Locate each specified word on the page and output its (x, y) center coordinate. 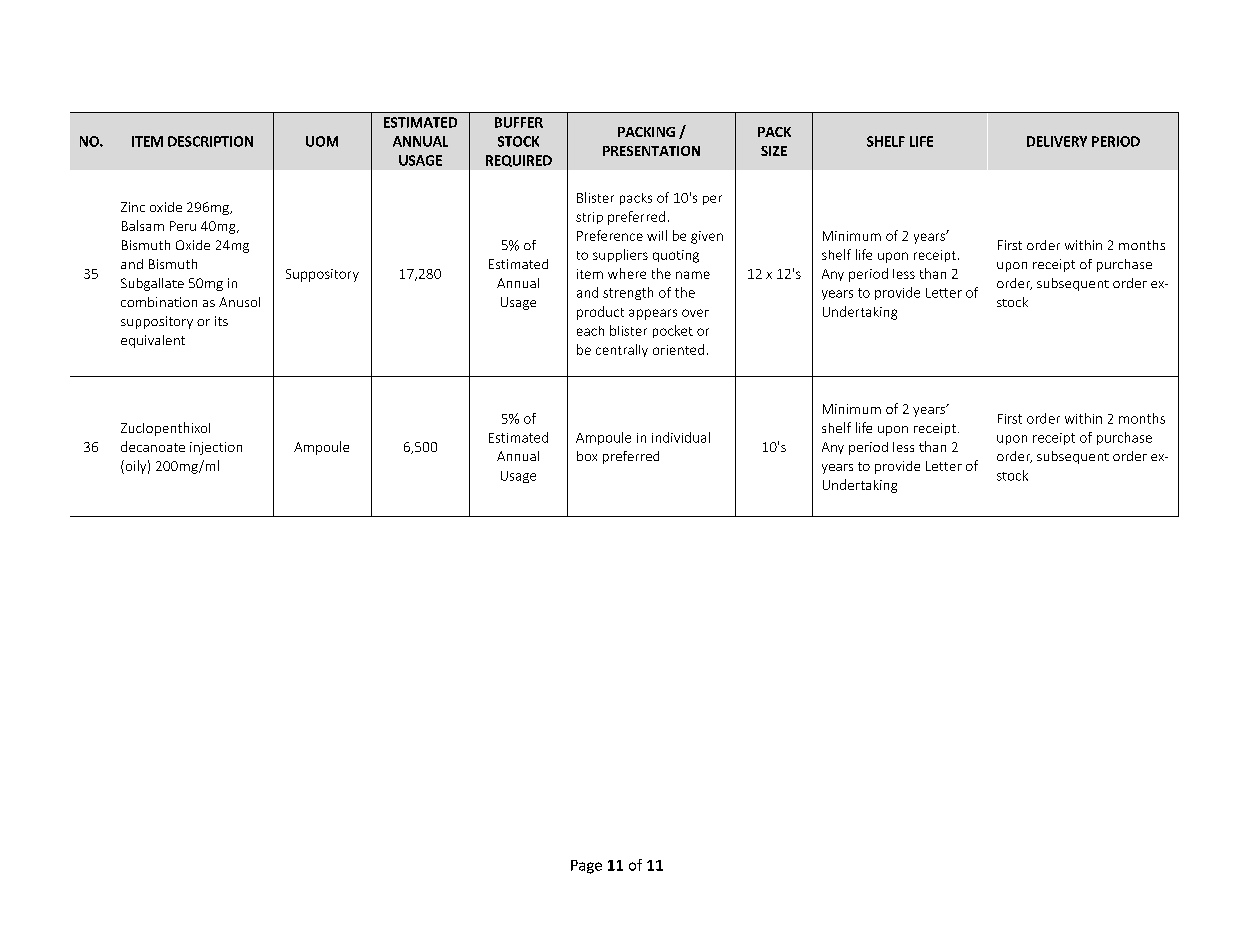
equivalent (153, 341)
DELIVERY (1057, 141)
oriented (678, 349)
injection (216, 448)
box (587, 456)
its (221, 321)
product (600, 313)
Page (586, 867)
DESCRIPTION (210, 141)
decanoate (153, 446)
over (695, 313)
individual (681, 437)
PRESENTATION (651, 151)
